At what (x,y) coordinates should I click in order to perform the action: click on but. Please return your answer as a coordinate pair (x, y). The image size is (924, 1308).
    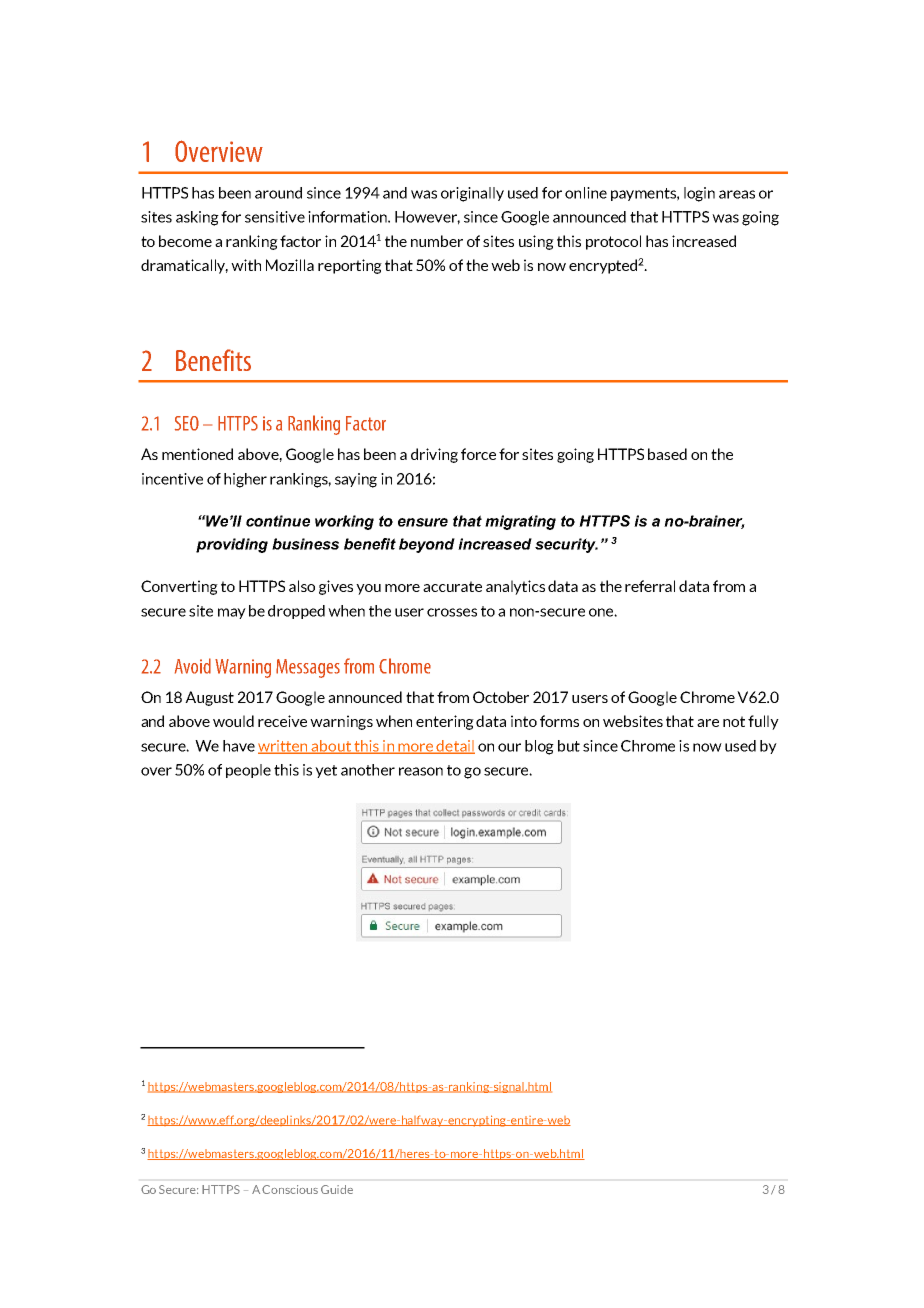
    Looking at the image, I should click on (569, 746).
